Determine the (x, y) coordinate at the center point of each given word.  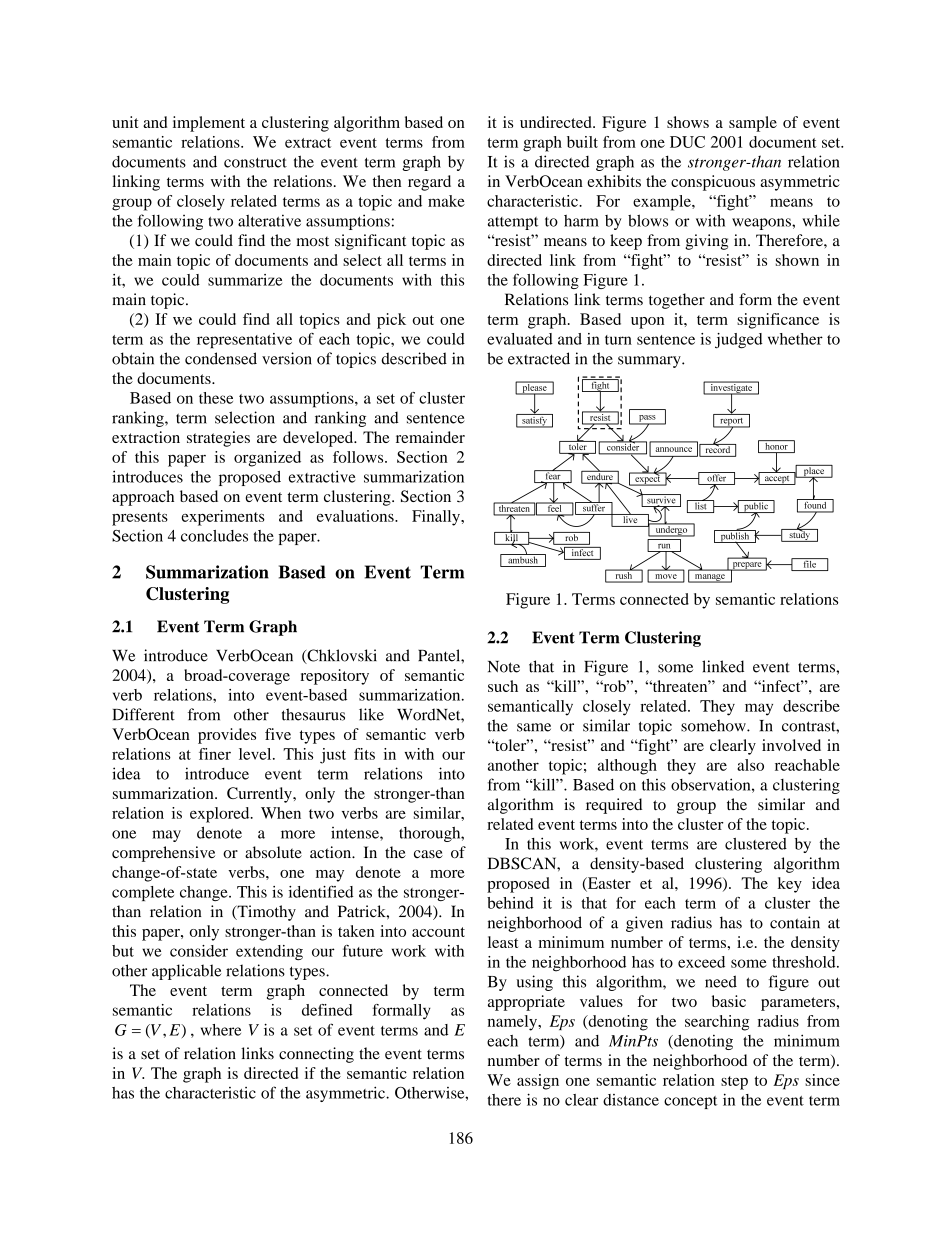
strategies (218, 439)
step (734, 1083)
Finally (437, 518)
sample (753, 124)
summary (650, 362)
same (534, 727)
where (221, 1030)
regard (429, 183)
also (750, 765)
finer (215, 754)
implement (209, 124)
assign (538, 1082)
